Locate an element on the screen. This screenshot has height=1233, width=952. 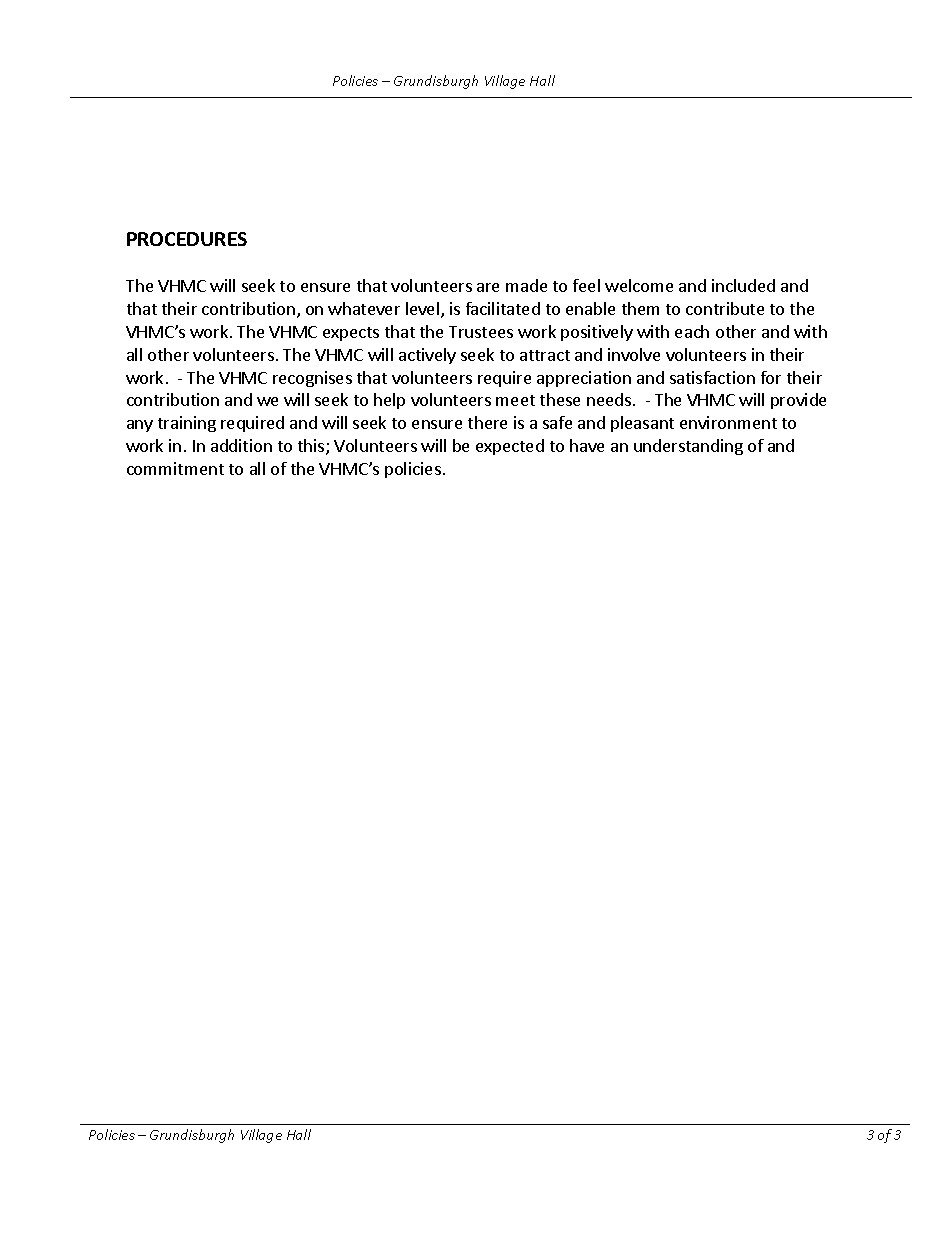
understanding is located at coordinates (688, 447).
